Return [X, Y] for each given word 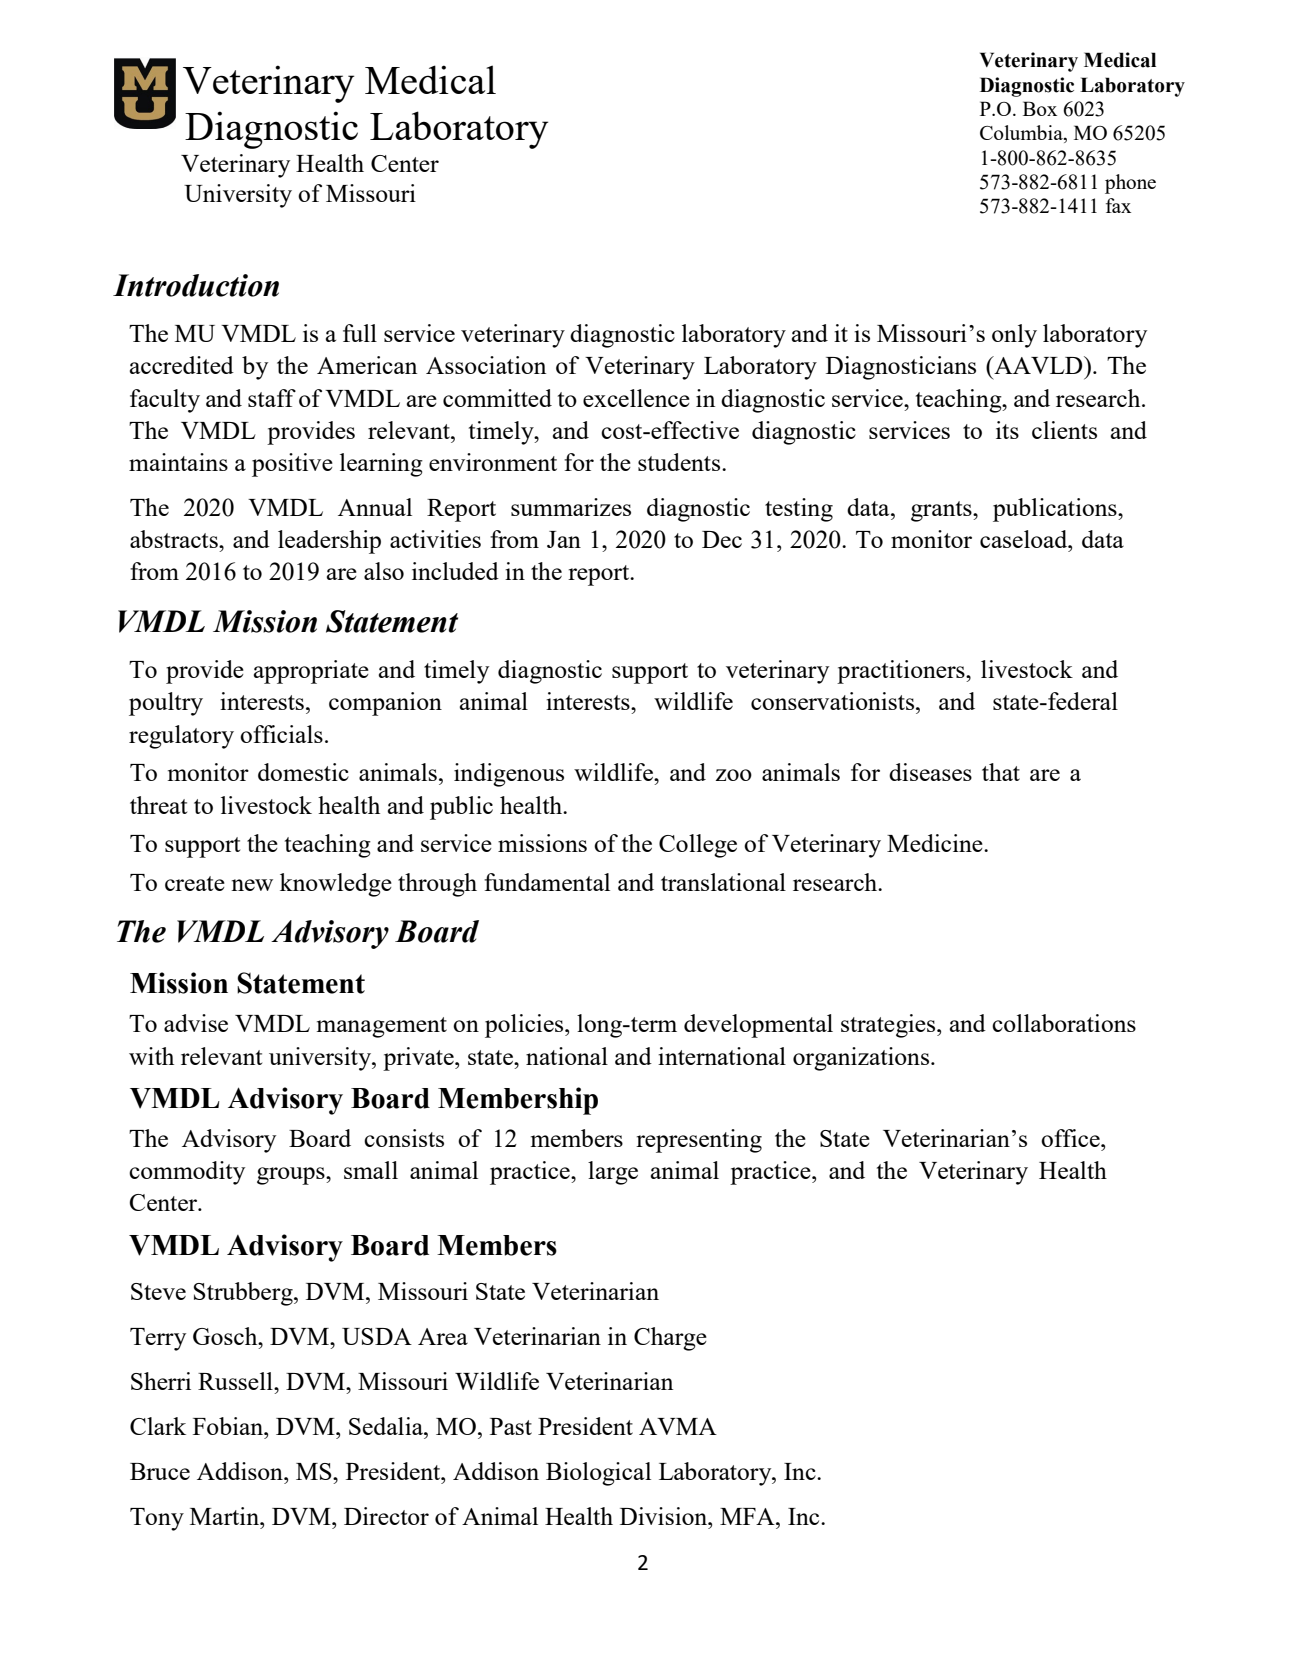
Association [486, 365]
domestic [303, 772]
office [1071, 1138]
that [1001, 772]
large [613, 1173]
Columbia [1022, 134]
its [1007, 430]
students [680, 462]
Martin [225, 1516]
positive [292, 465]
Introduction [196, 285]
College [698, 846]
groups [292, 1176]
